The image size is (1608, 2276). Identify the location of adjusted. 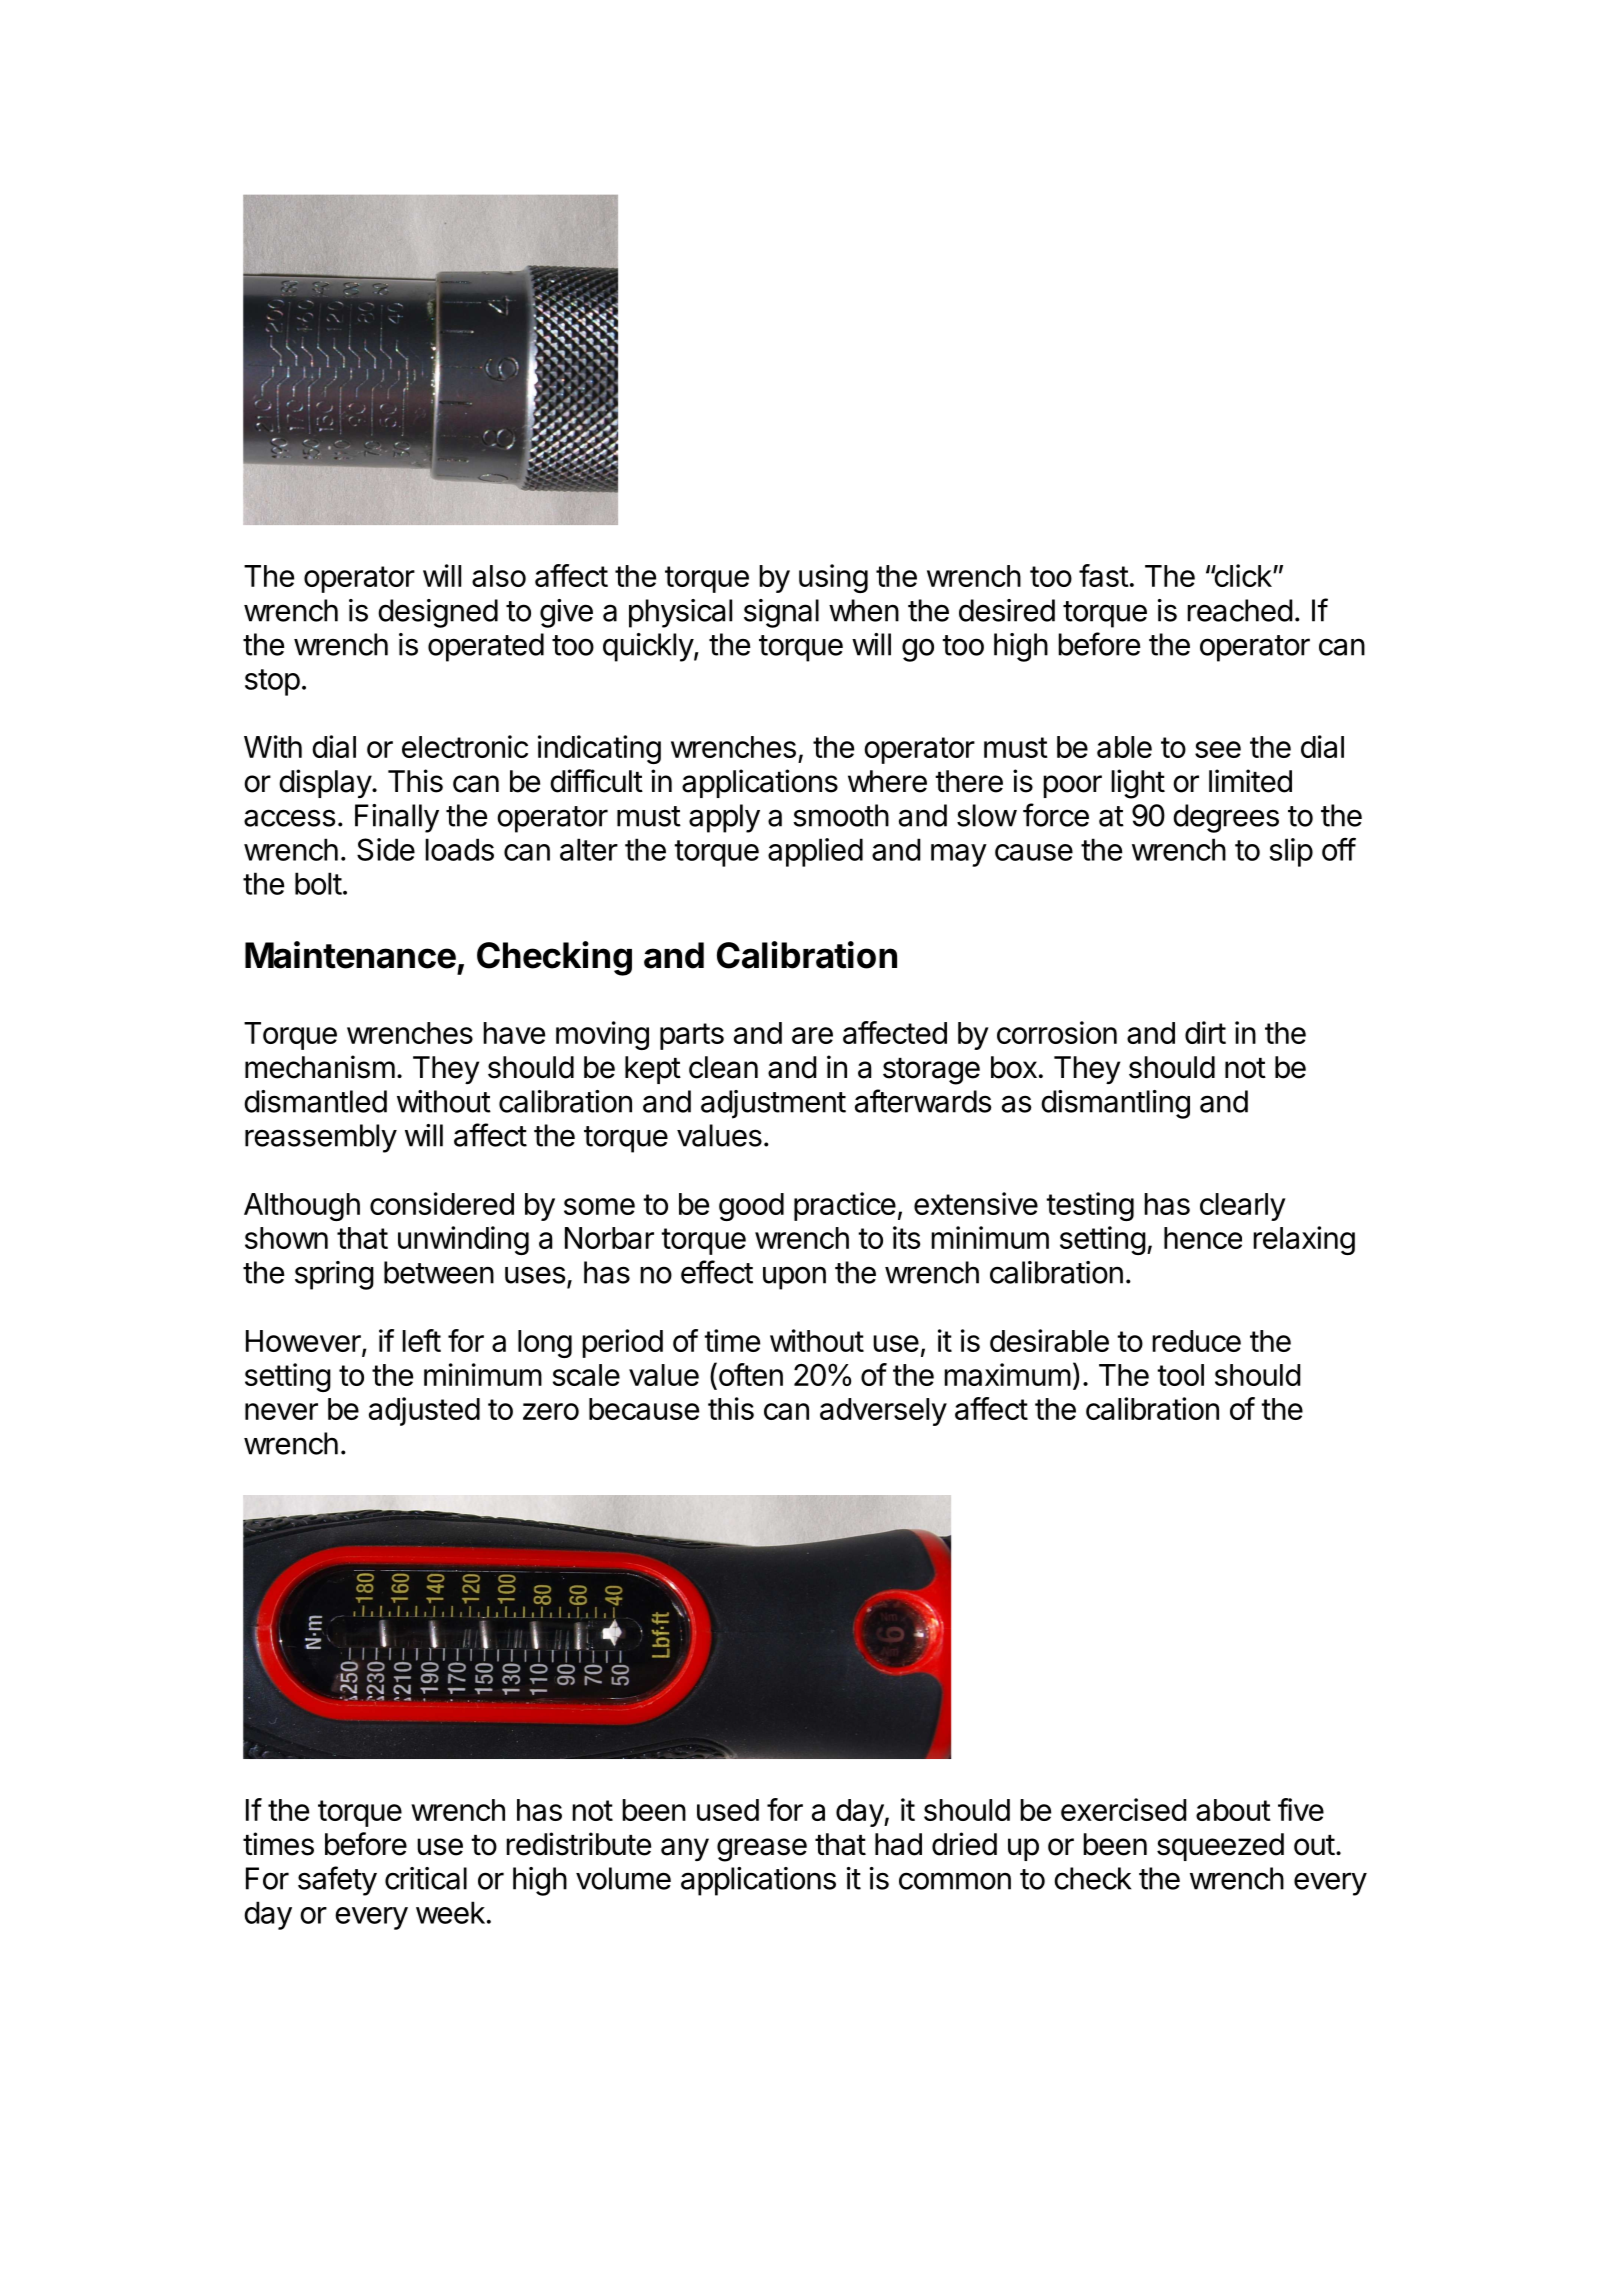
(424, 1411).
